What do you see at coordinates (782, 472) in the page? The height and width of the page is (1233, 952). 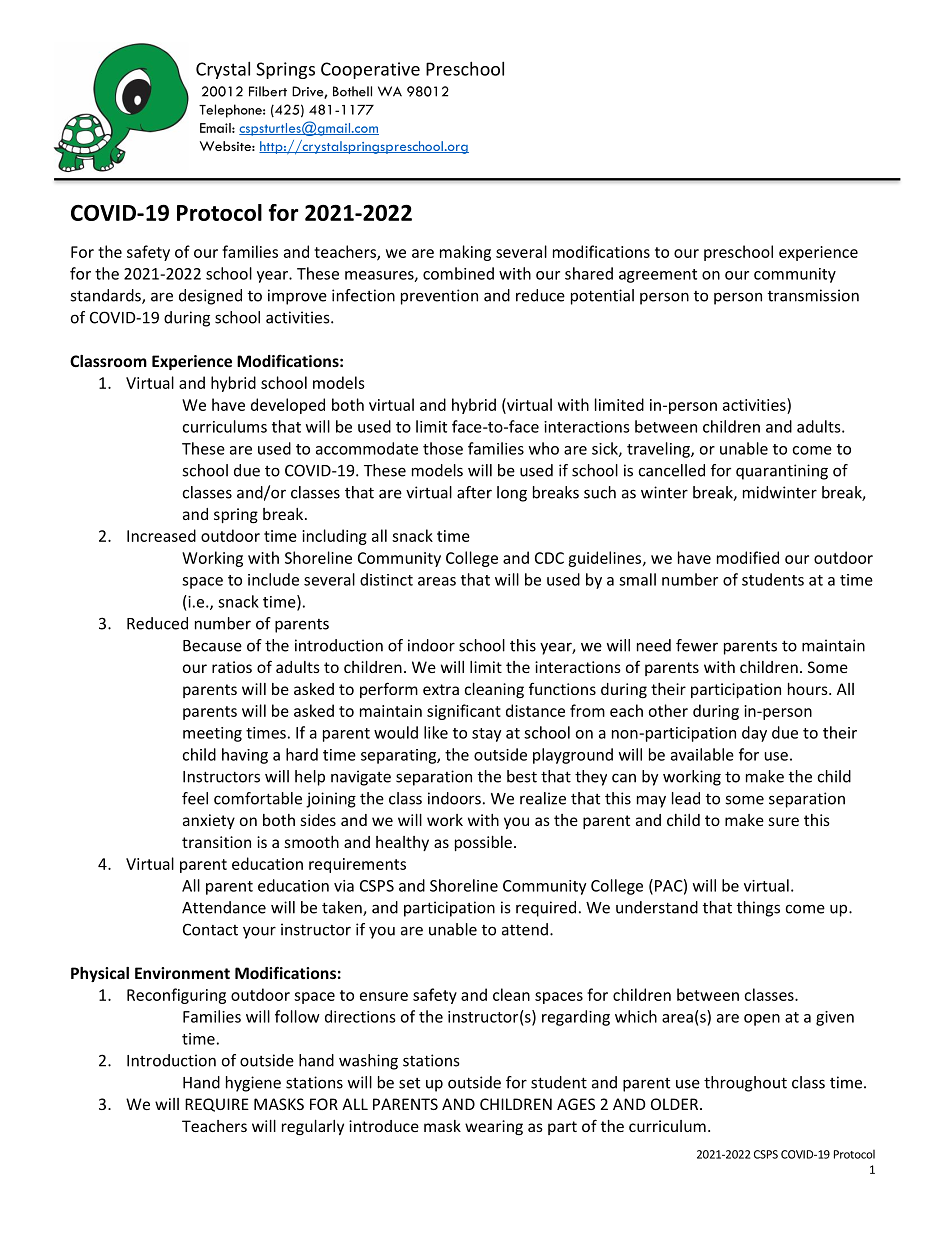 I see `quarantining` at bounding box center [782, 472].
